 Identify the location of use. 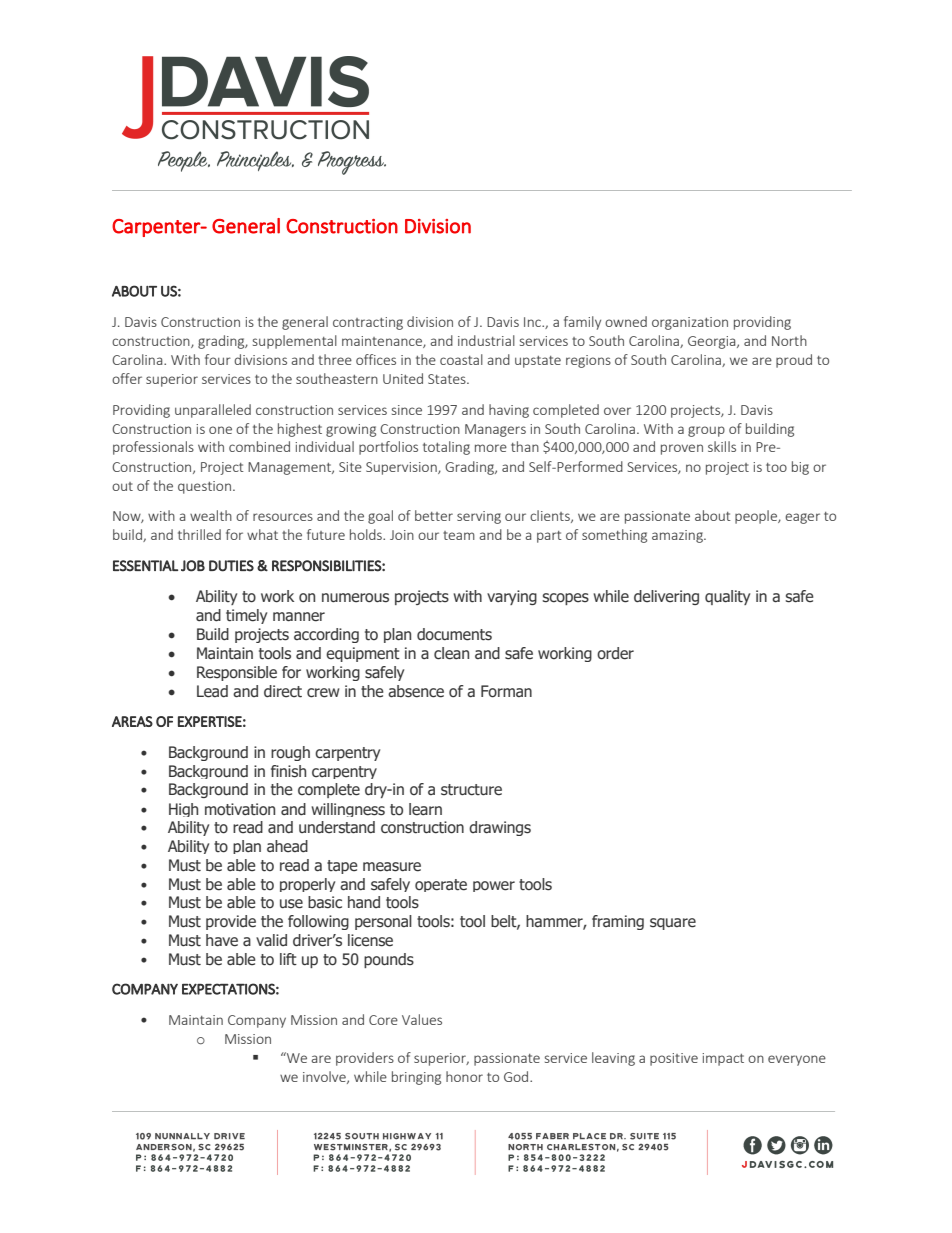
(291, 904).
